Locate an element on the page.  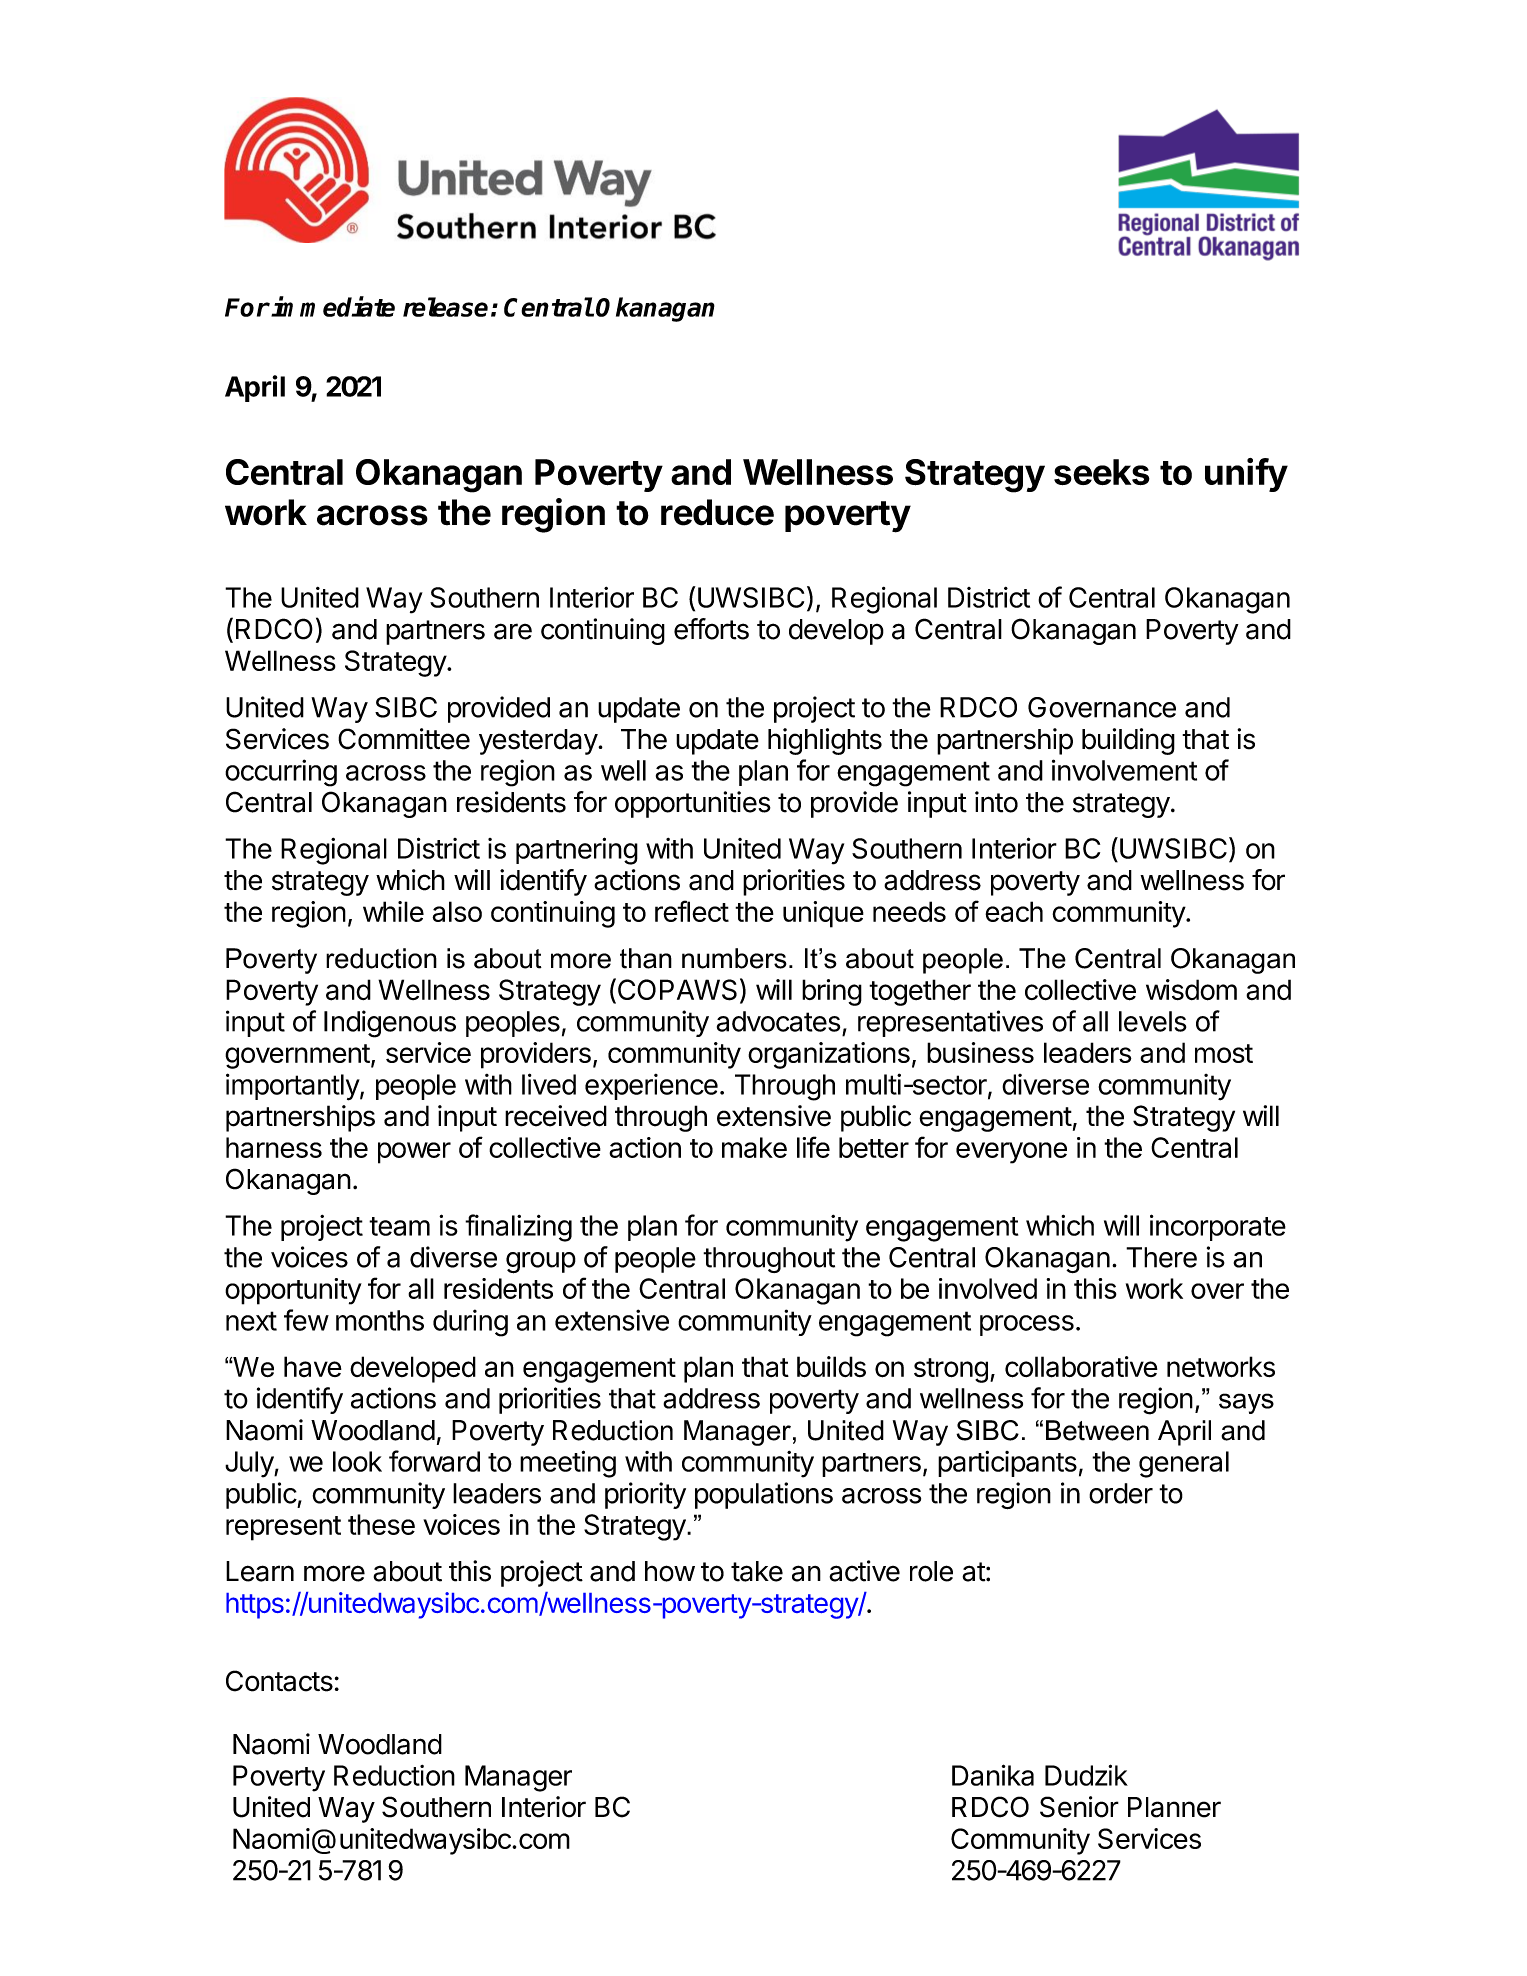
immediate is located at coordinates (333, 306).
